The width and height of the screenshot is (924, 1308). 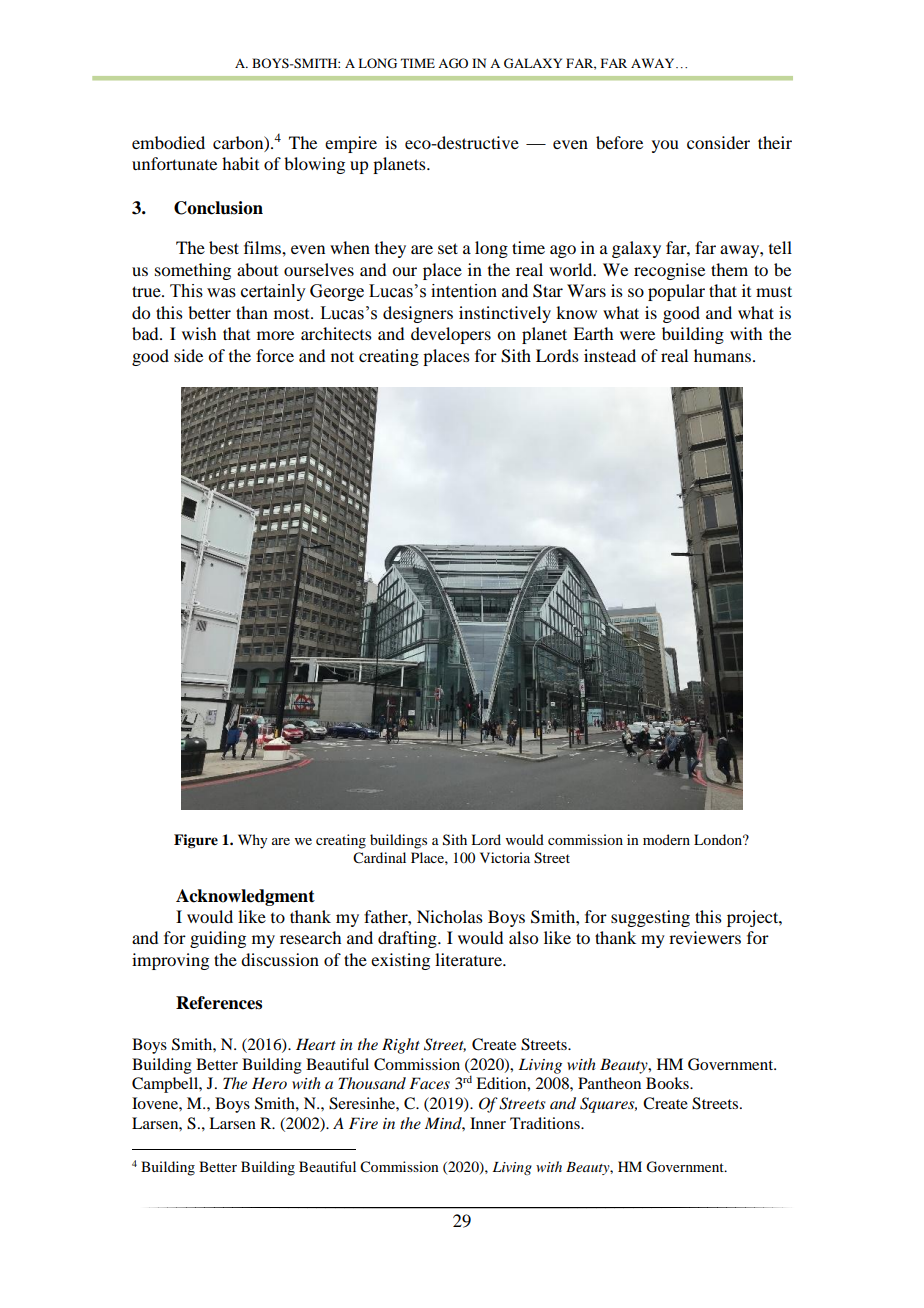 I want to click on developers, so click(x=451, y=335).
